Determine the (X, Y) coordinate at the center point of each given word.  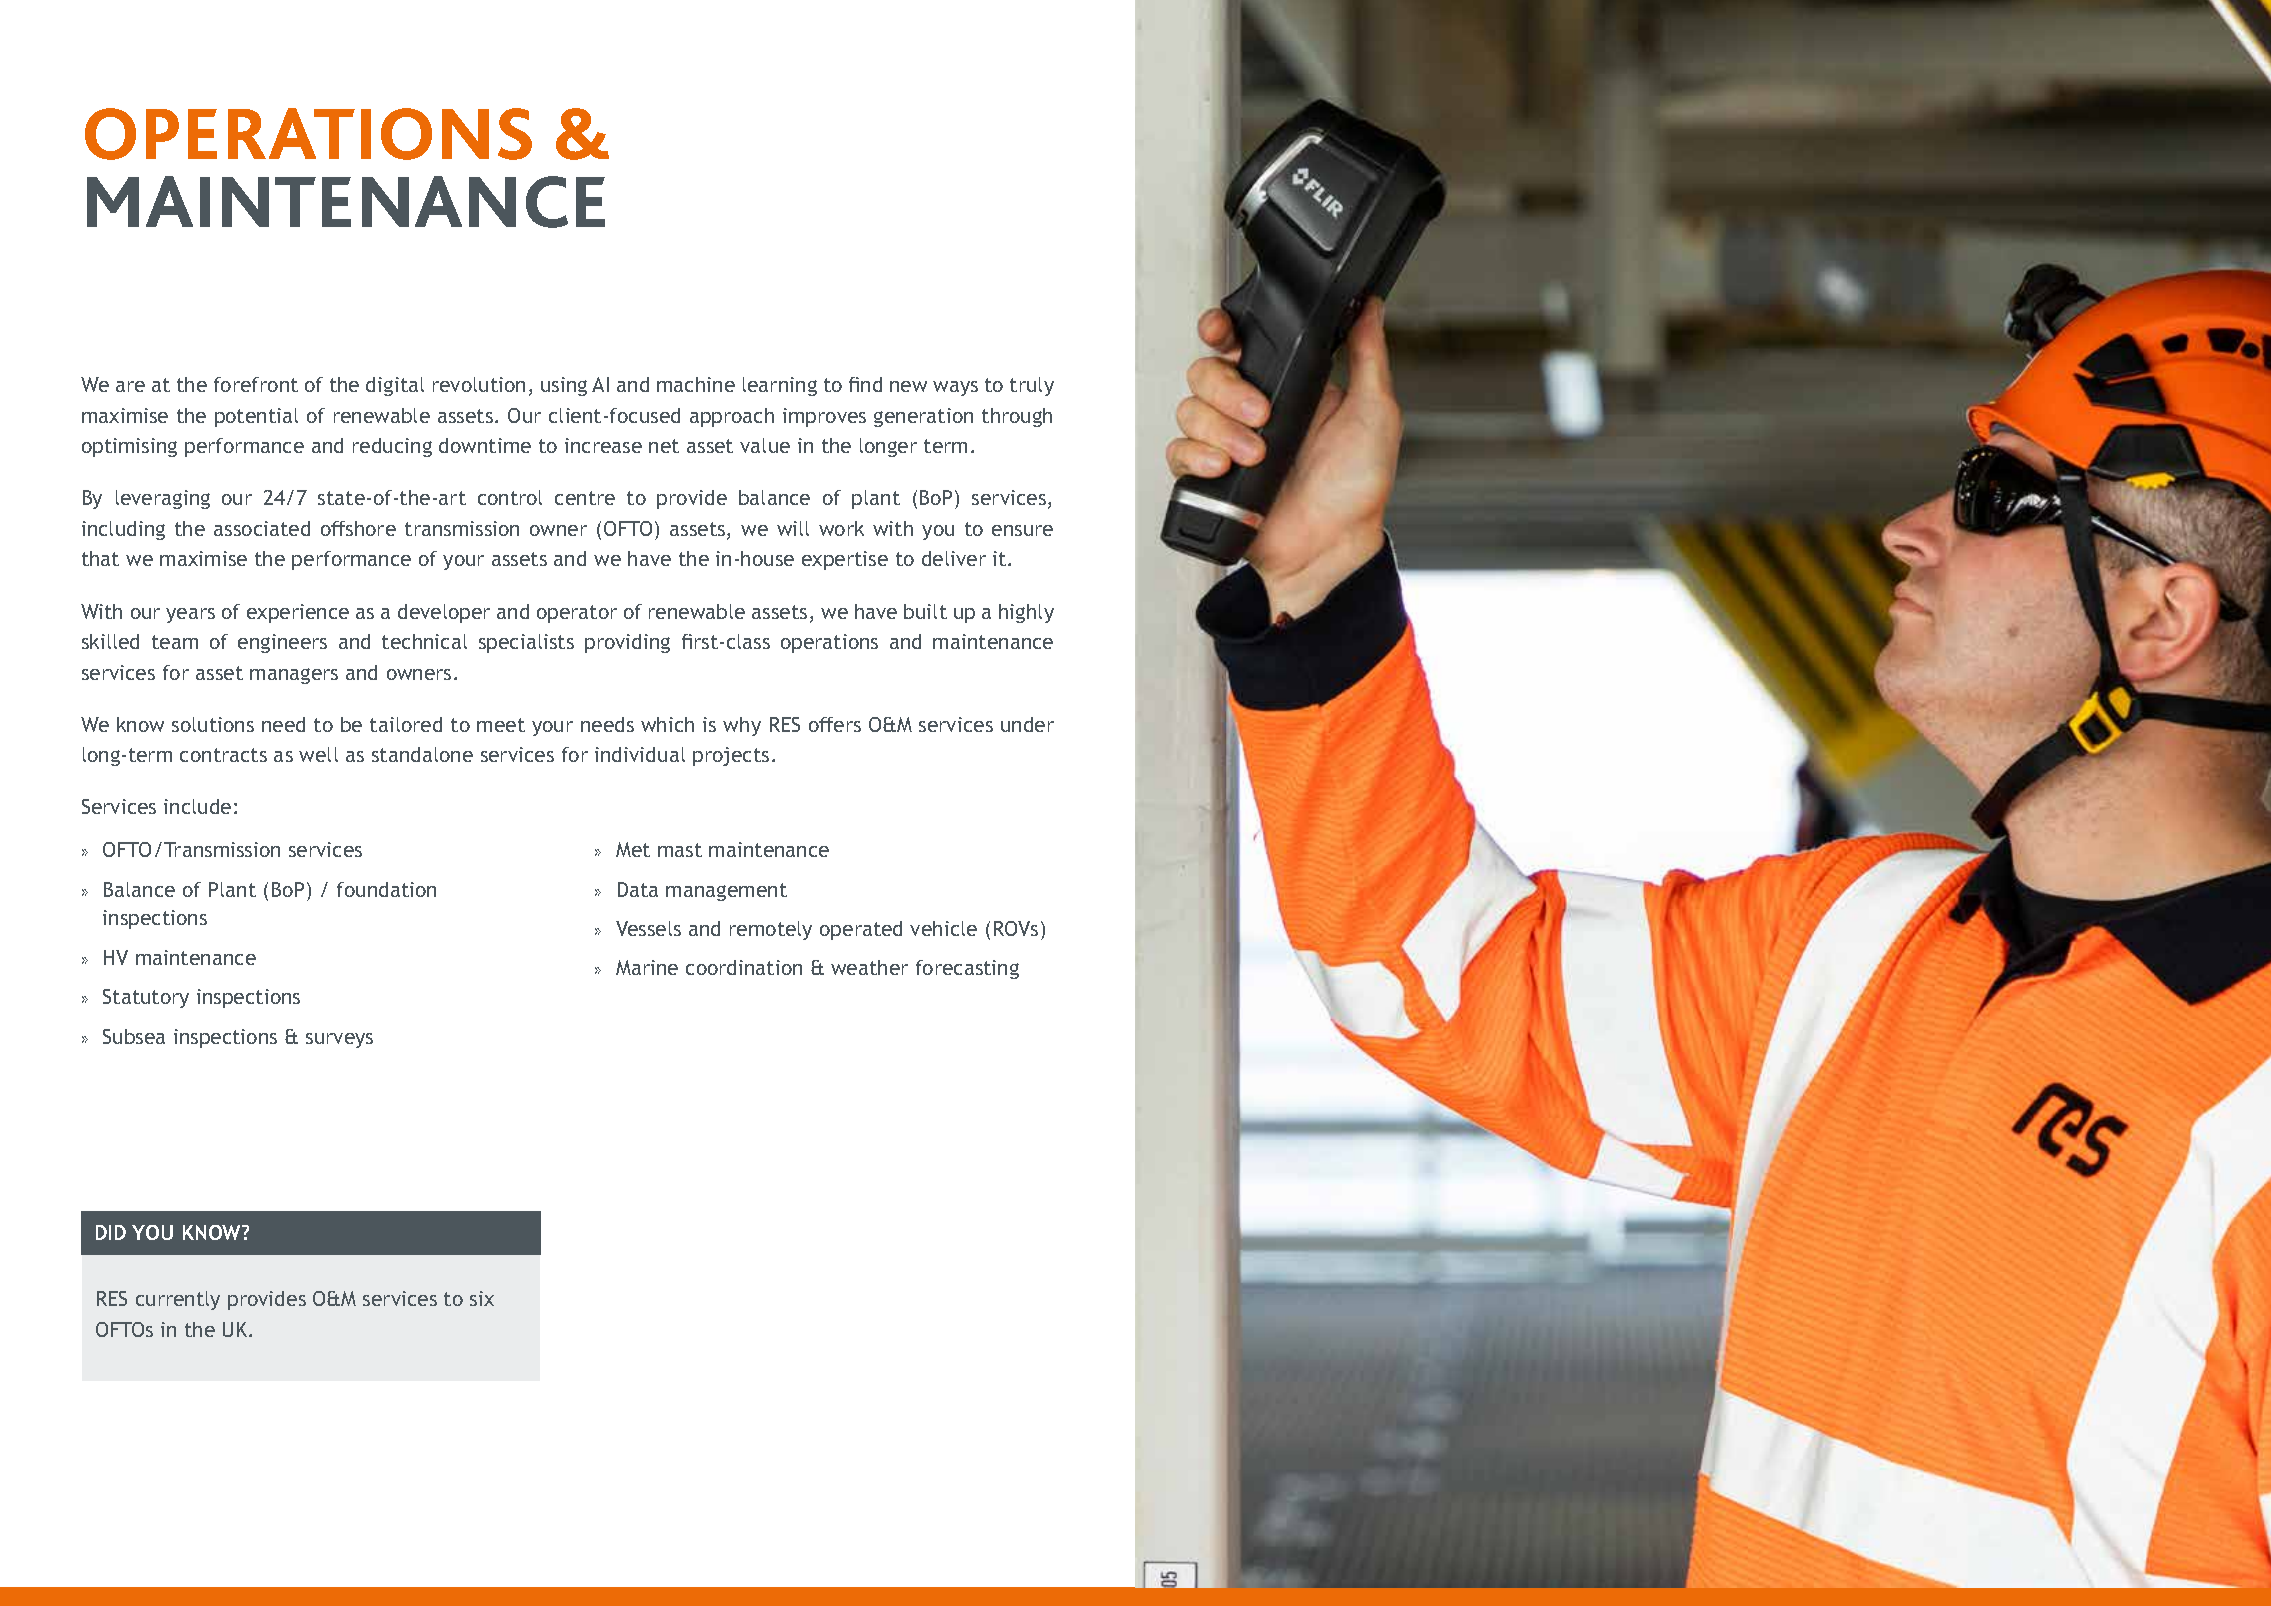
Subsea (134, 1036)
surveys (339, 1040)
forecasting (967, 969)
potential (256, 417)
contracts (223, 755)
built (925, 611)
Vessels (648, 928)
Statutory (146, 998)
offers (835, 724)
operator (577, 614)
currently (178, 1300)
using (564, 386)
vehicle (943, 928)
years (190, 615)
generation (923, 417)
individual (640, 754)
